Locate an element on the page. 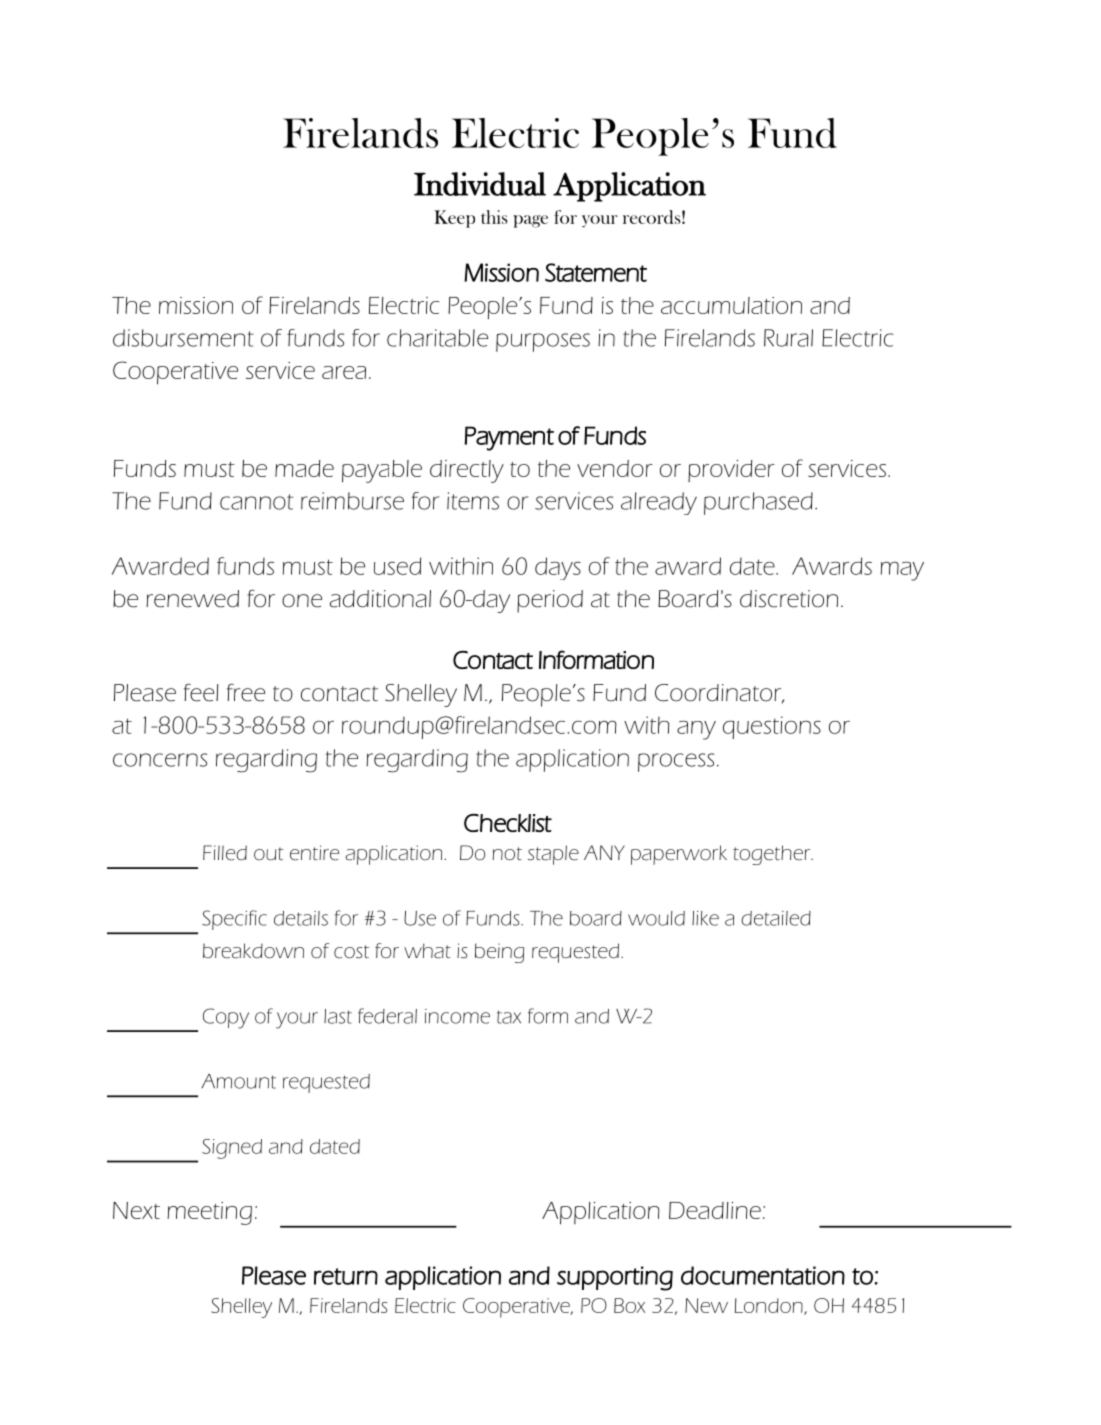 The width and height of the page is (1101, 1425). disbursement is located at coordinates (183, 338).
